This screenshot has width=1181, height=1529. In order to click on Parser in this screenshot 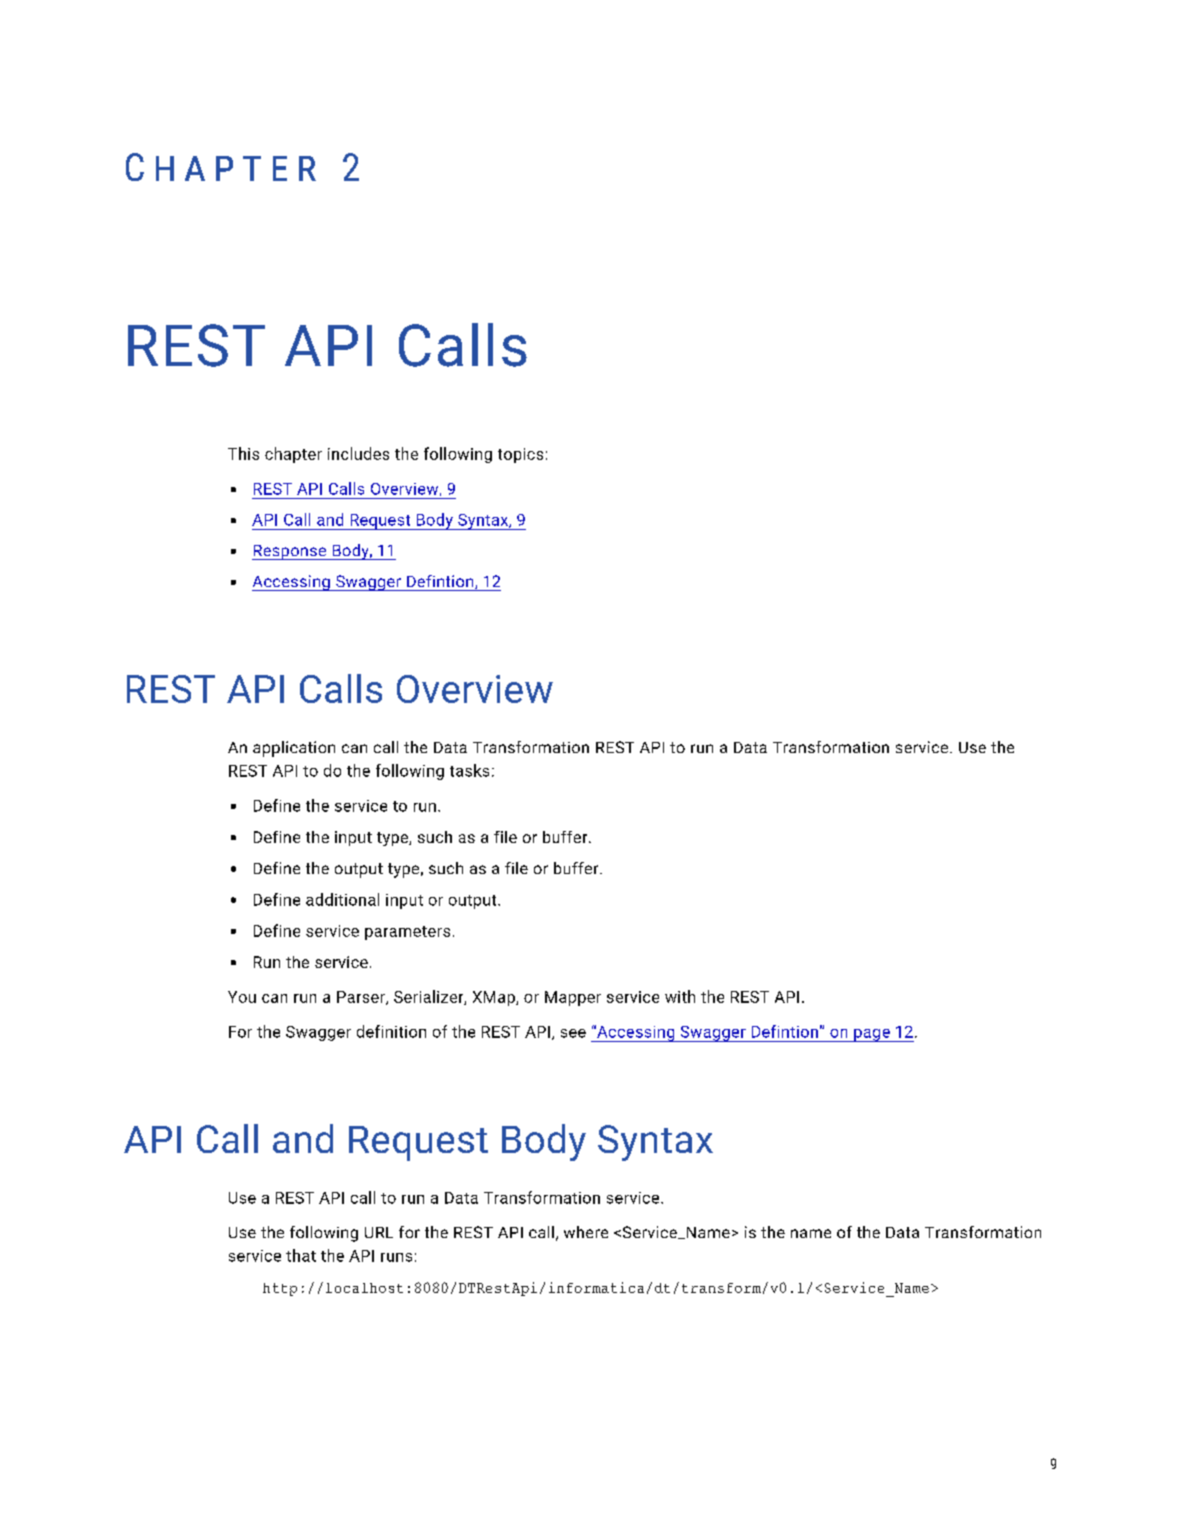, I will do `click(362, 998)`.
